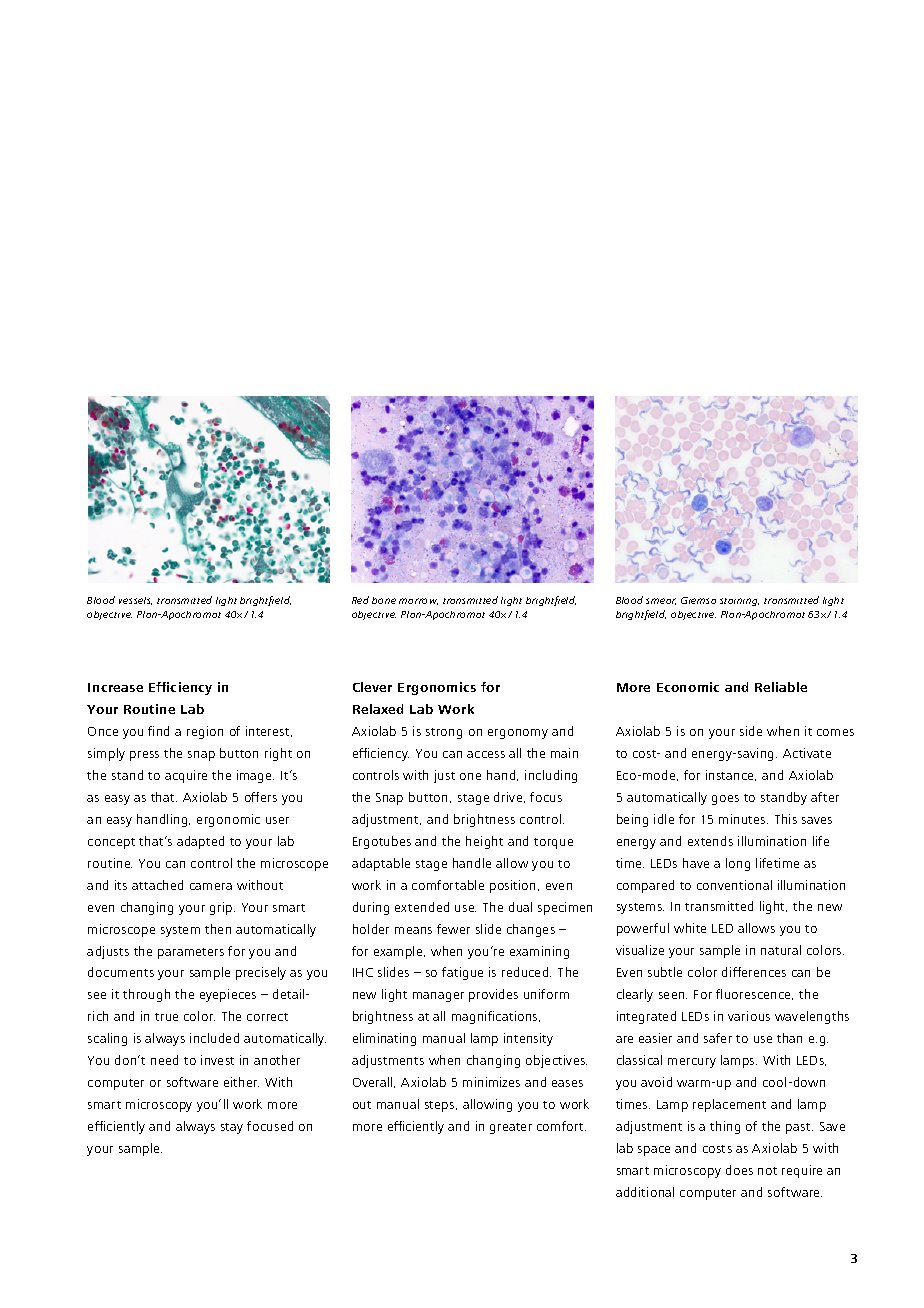 Image resolution: width=924 pixels, height=1308 pixels. What do you see at coordinates (496, 1017) in the document?
I see `magnifications` at bounding box center [496, 1017].
